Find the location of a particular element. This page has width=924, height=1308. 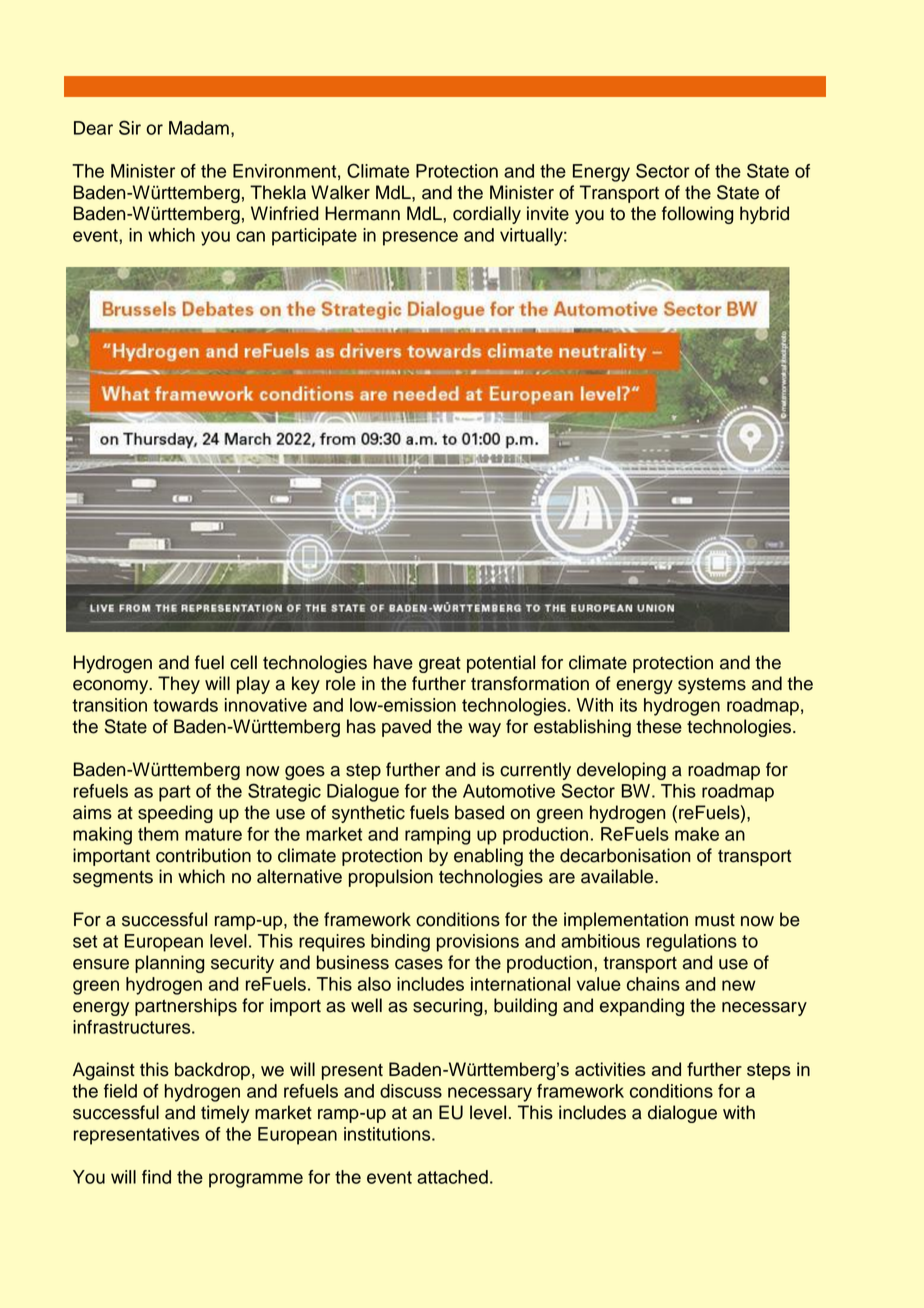

find is located at coordinates (156, 1177).
